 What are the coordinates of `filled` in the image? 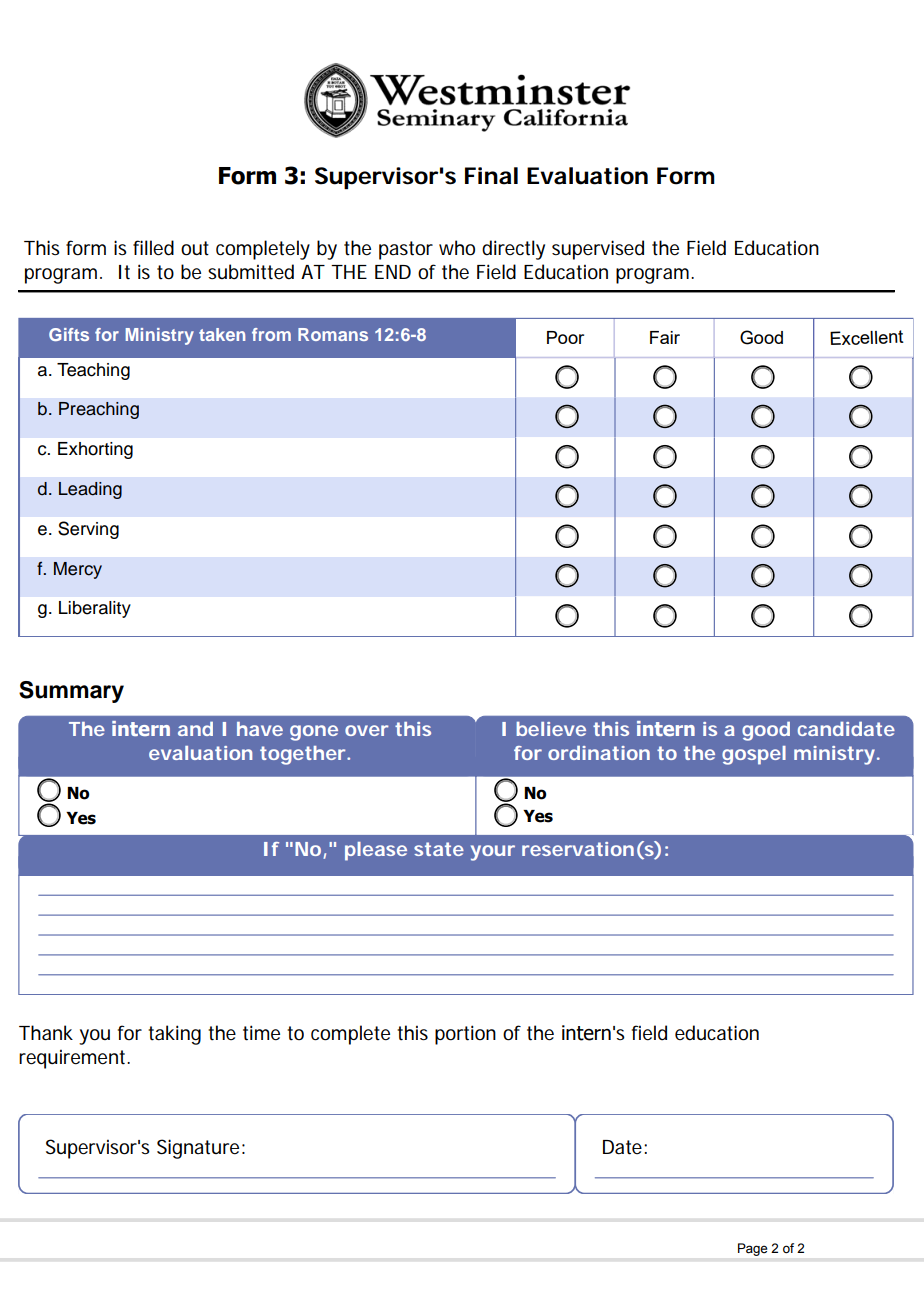 It's located at (153, 248).
